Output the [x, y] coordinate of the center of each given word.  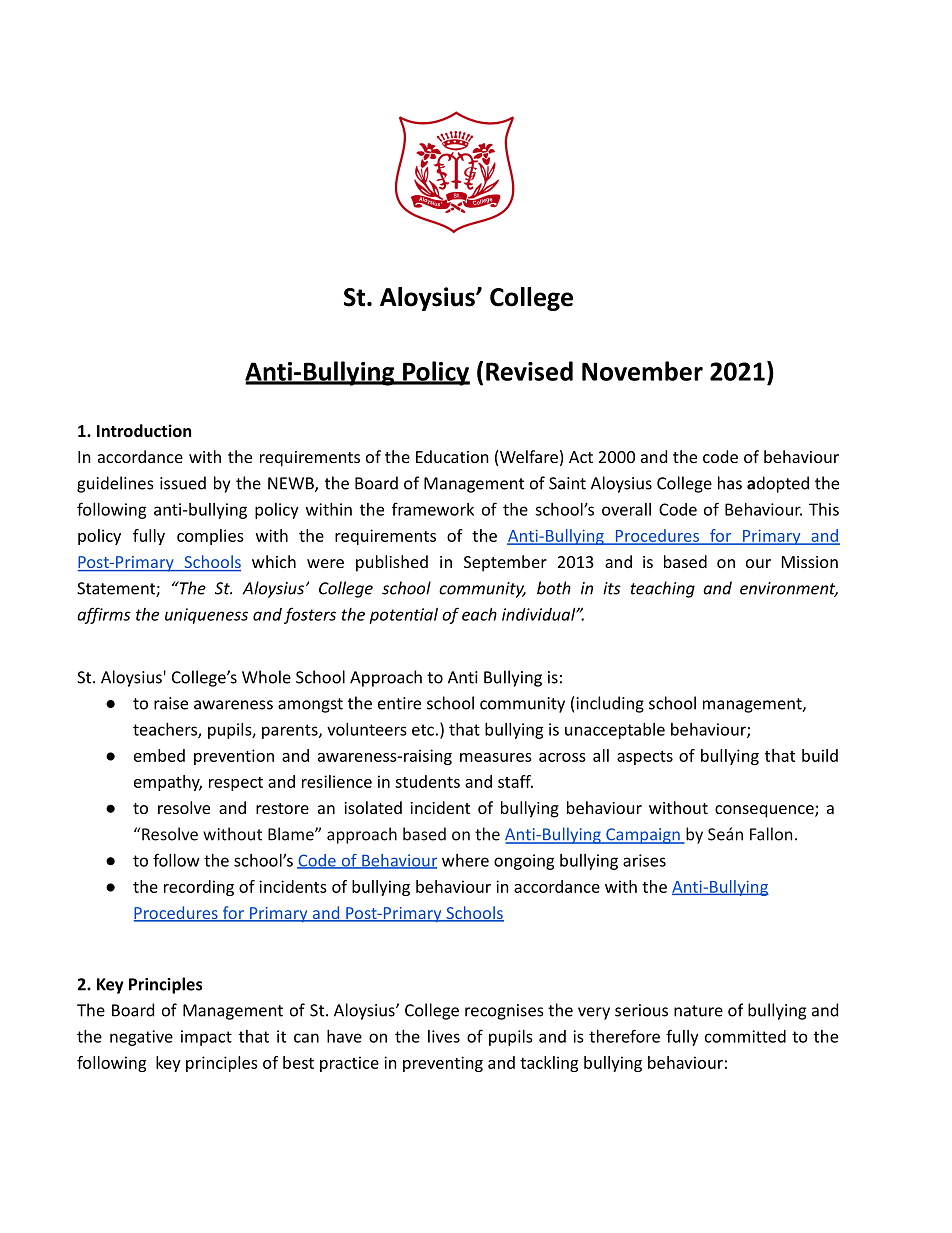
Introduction [144, 430]
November [642, 371]
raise [171, 703]
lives [444, 1036]
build [820, 755]
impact [206, 1038]
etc [423, 730]
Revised [529, 371]
